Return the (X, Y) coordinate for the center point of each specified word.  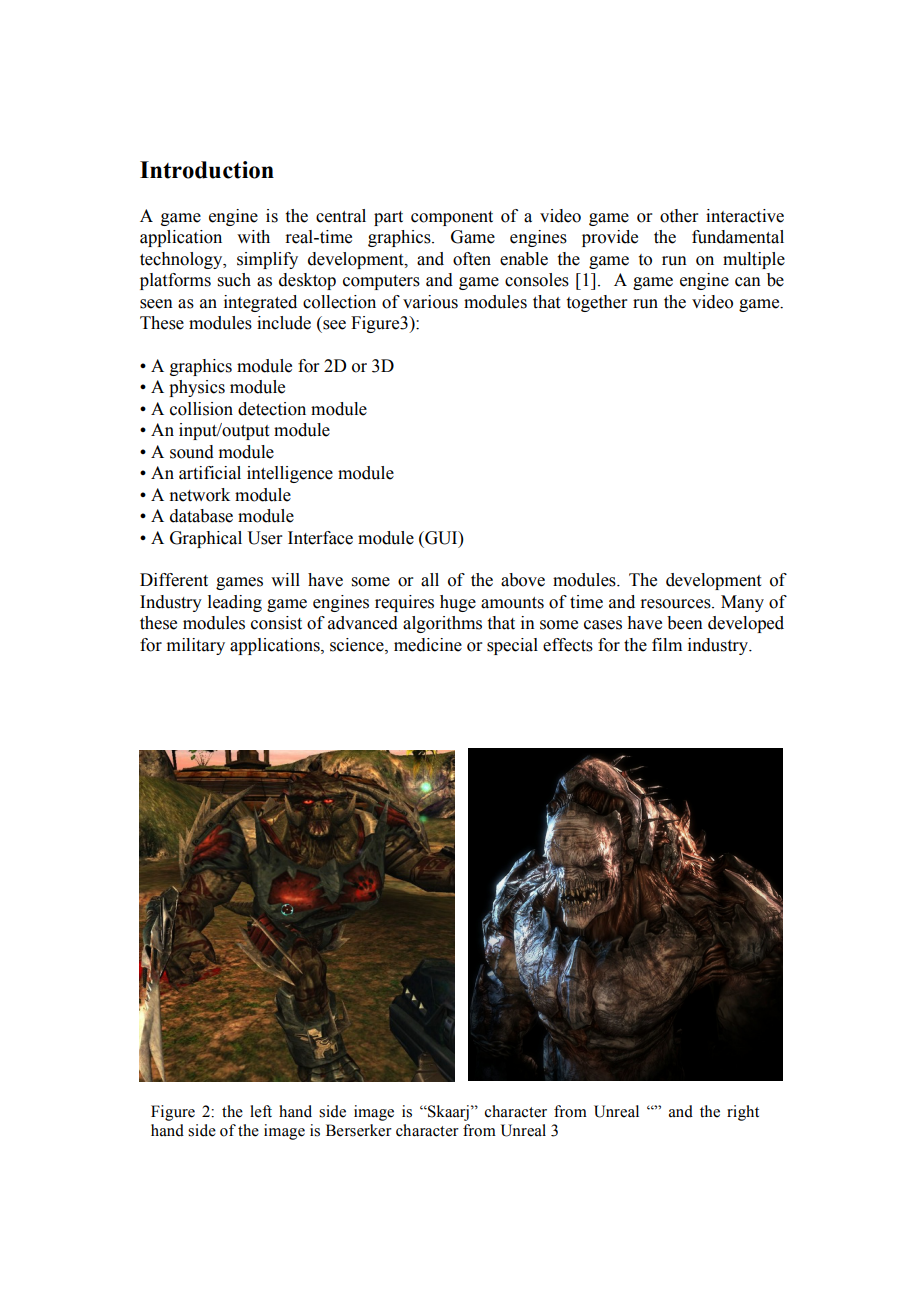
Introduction (207, 170)
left (261, 1111)
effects (568, 645)
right (743, 1113)
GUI (441, 538)
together (597, 303)
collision (201, 409)
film (667, 644)
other (679, 216)
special (512, 646)
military (196, 646)
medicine (428, 645)
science (358, 645)
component (452, 218)
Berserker (359, 1130)
